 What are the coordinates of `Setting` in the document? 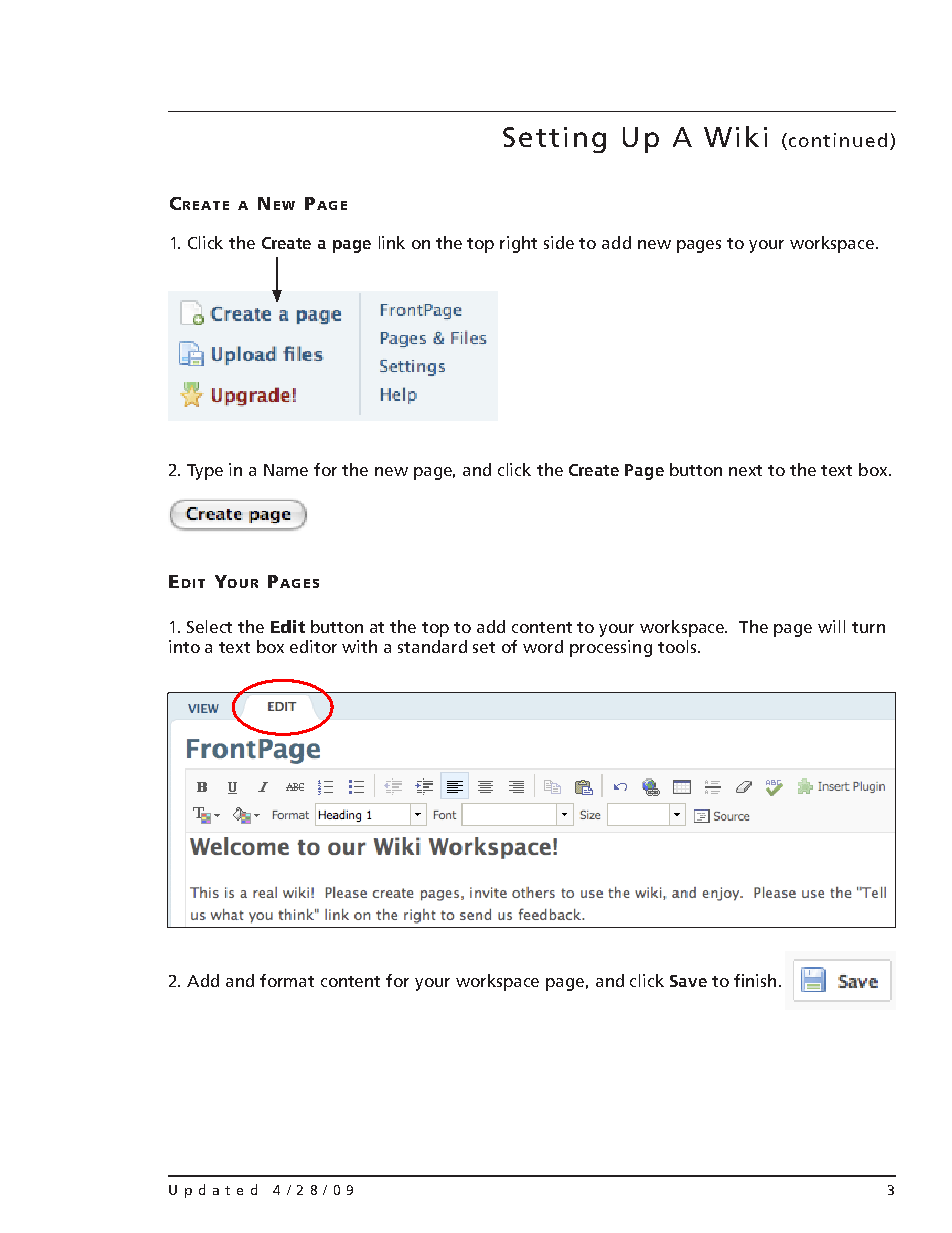 It's located at (554, 140).
